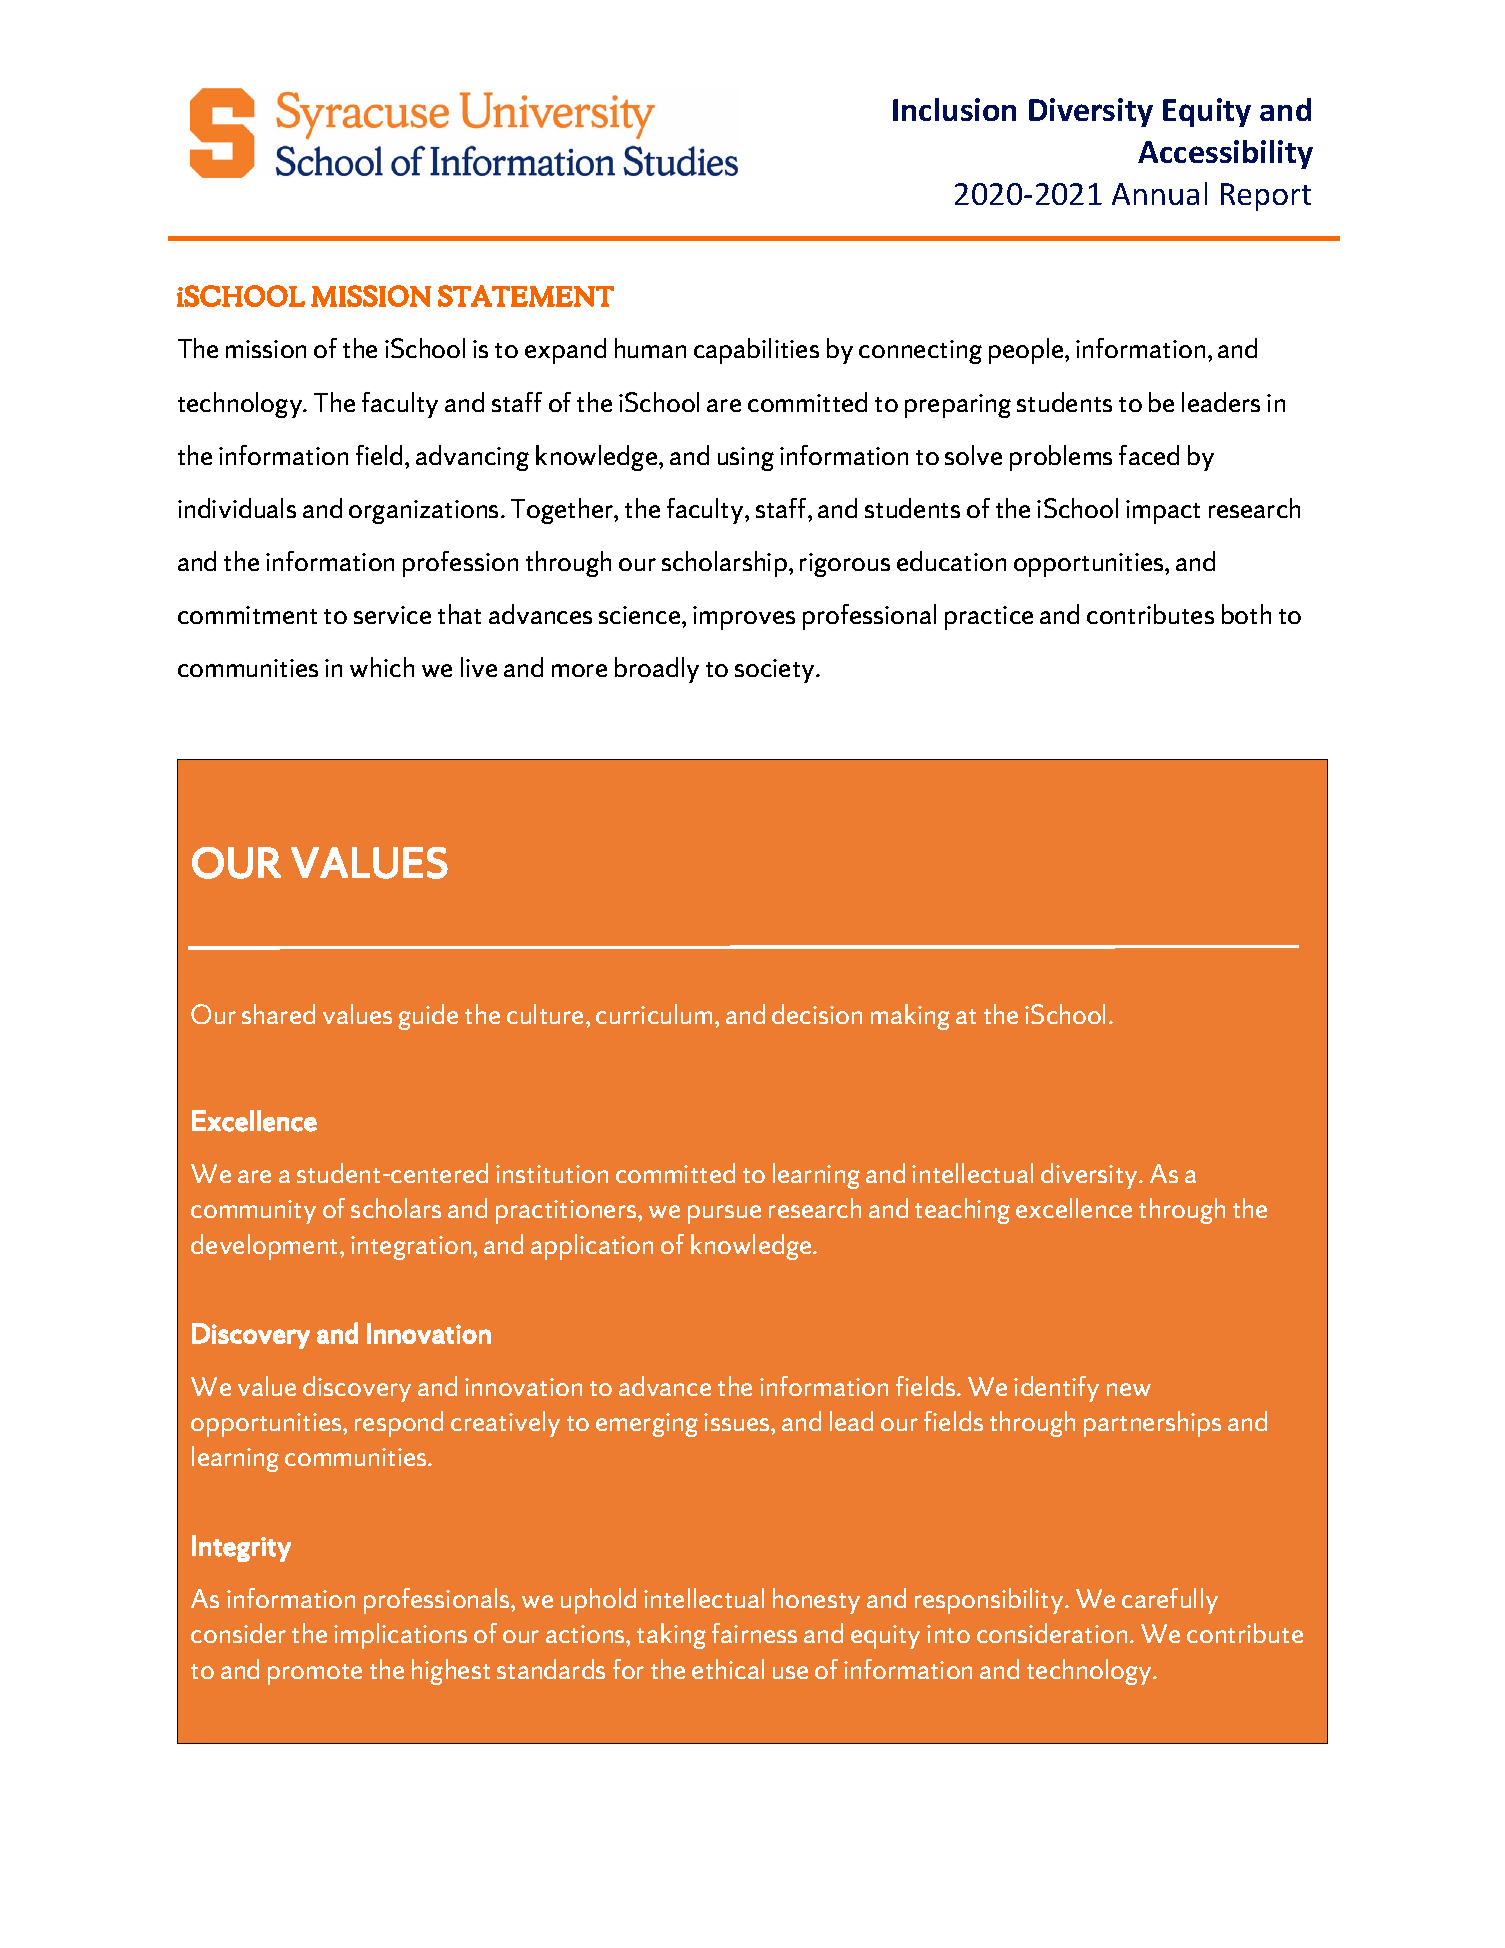 Image resolution: width=1505 pixels, height=1948 pixels. I want to click on Inclusion, so click(954, 109).
